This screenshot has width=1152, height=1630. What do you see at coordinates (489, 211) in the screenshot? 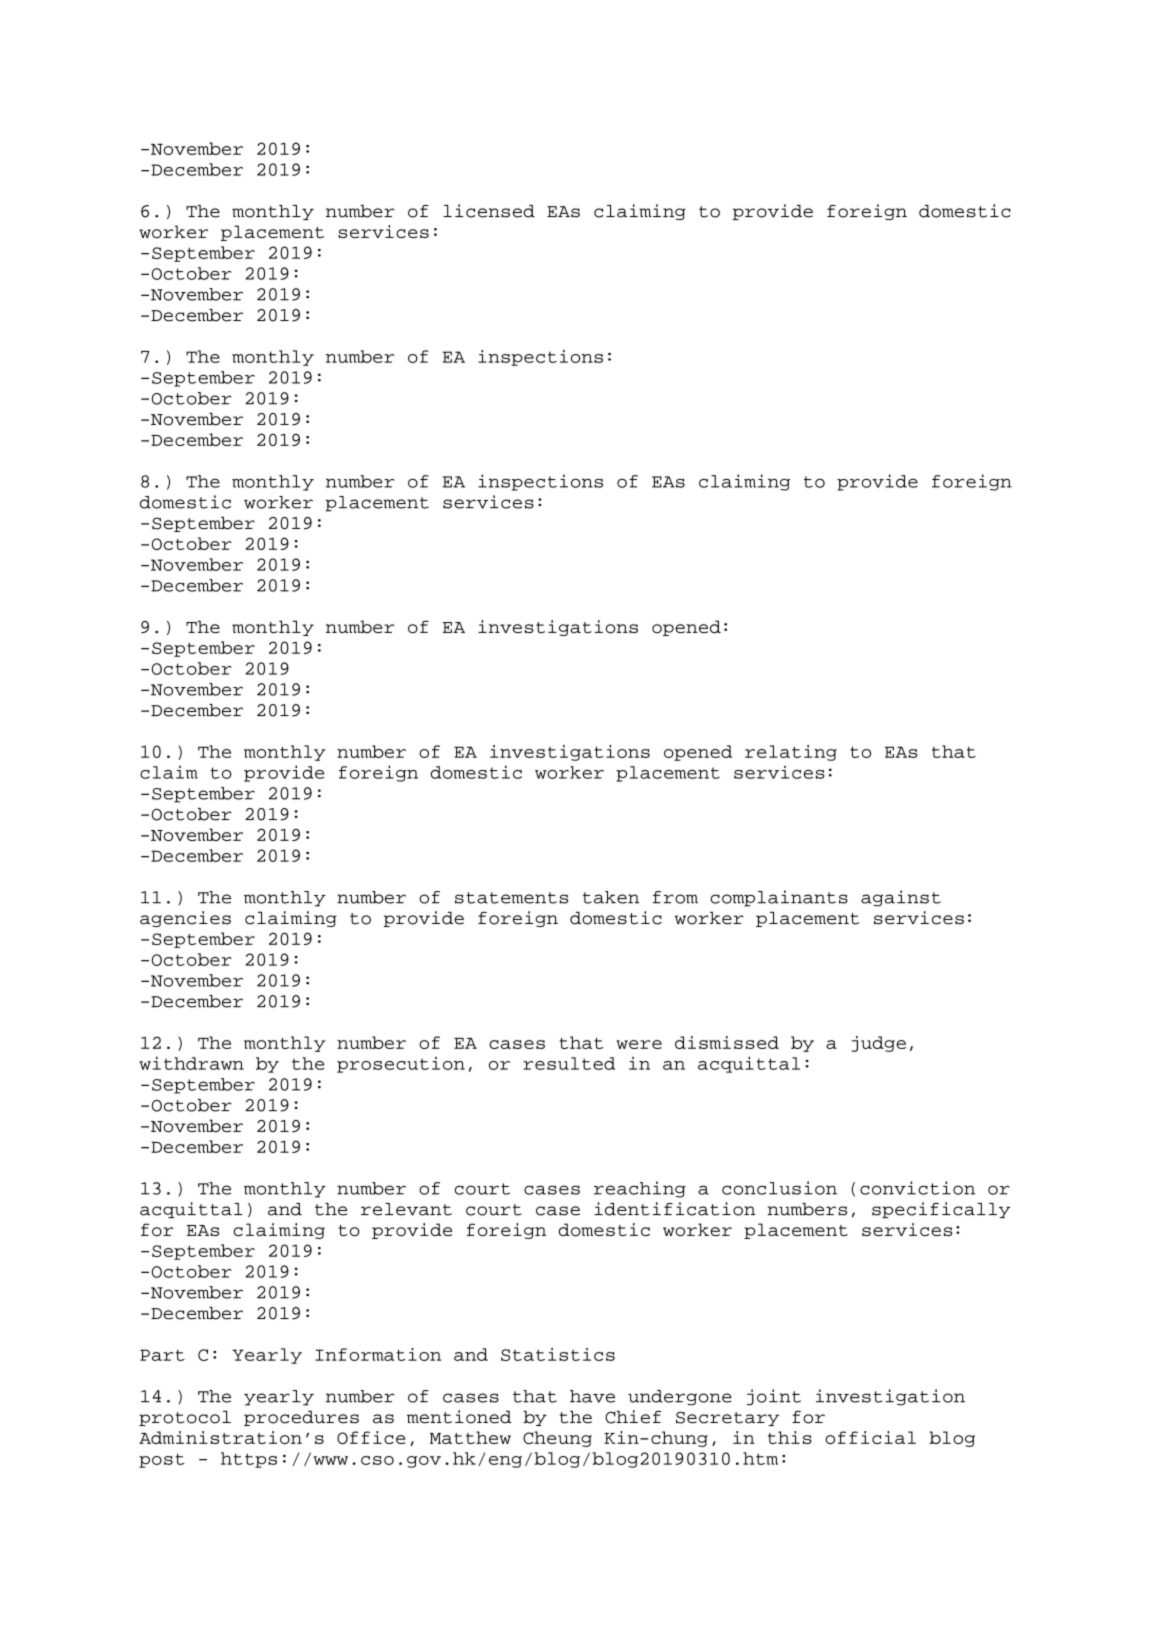
I see `licensed` at bounding box center [489, 211].
